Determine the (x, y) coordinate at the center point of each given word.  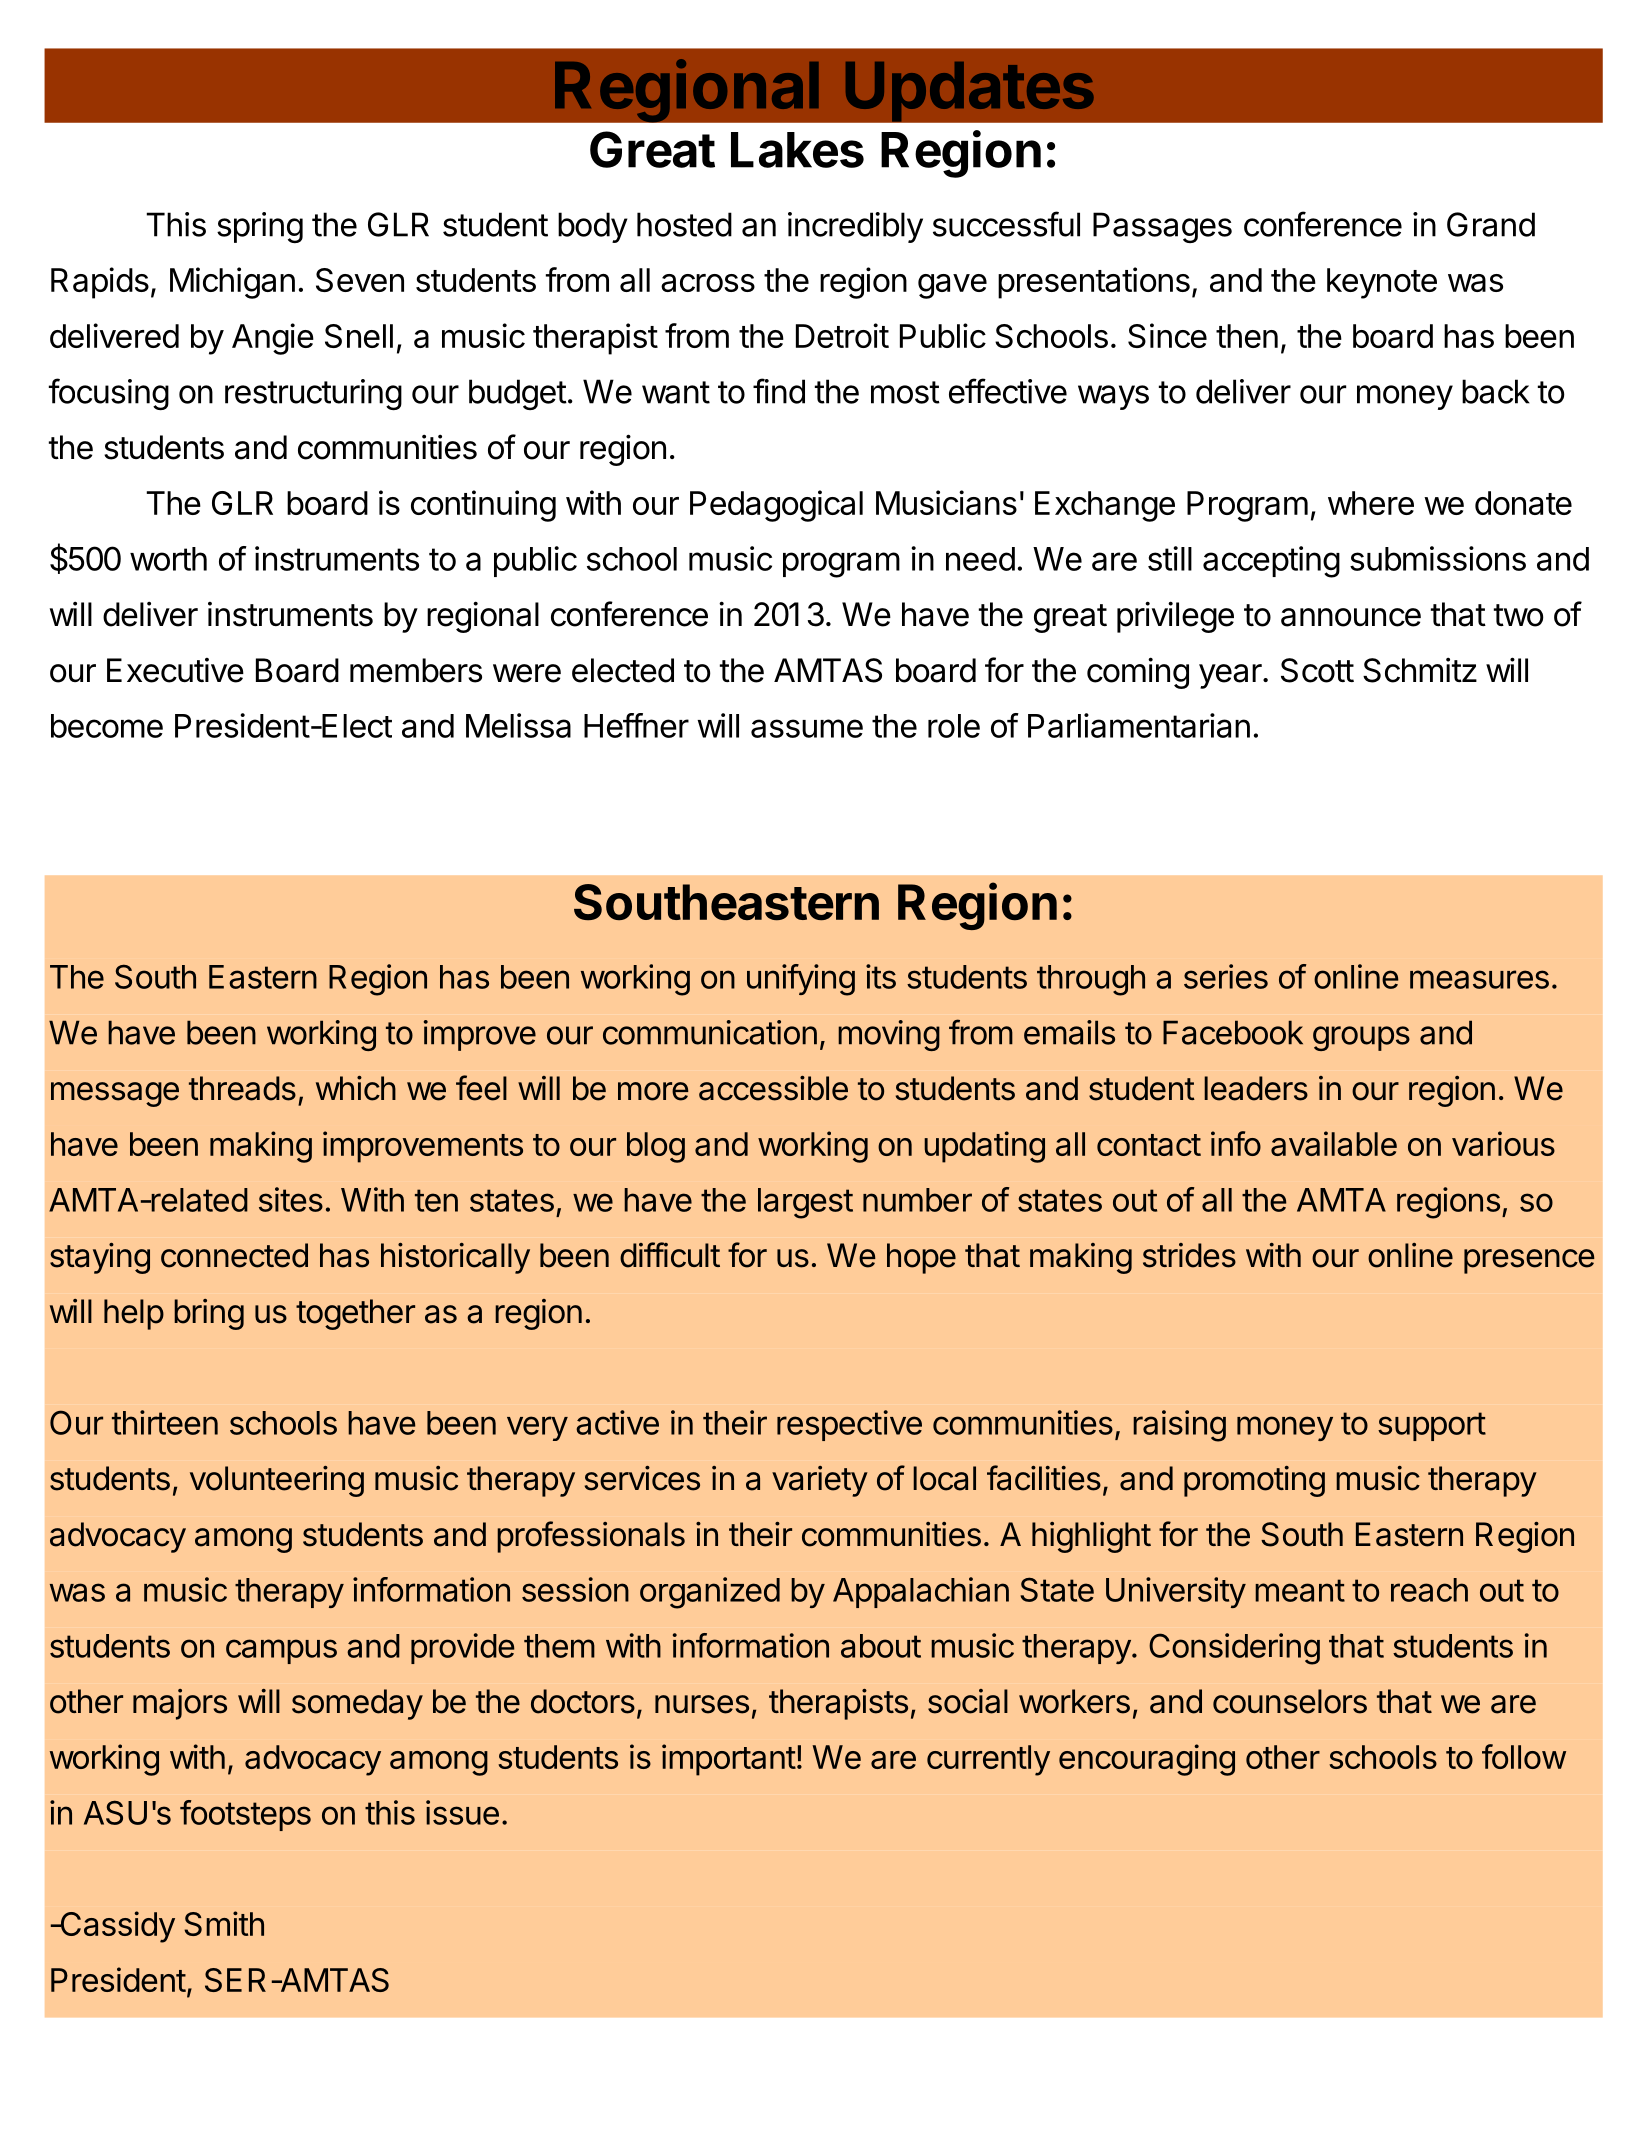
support (1432, 1426)
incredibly (855, 227)
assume (807, 728)
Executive (175, 670)
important (729, 1760)
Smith (224, 1923)
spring (260, 227)
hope (921, 1258)
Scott (1317, 670)
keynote (1382, 283)
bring (209, 1314)
